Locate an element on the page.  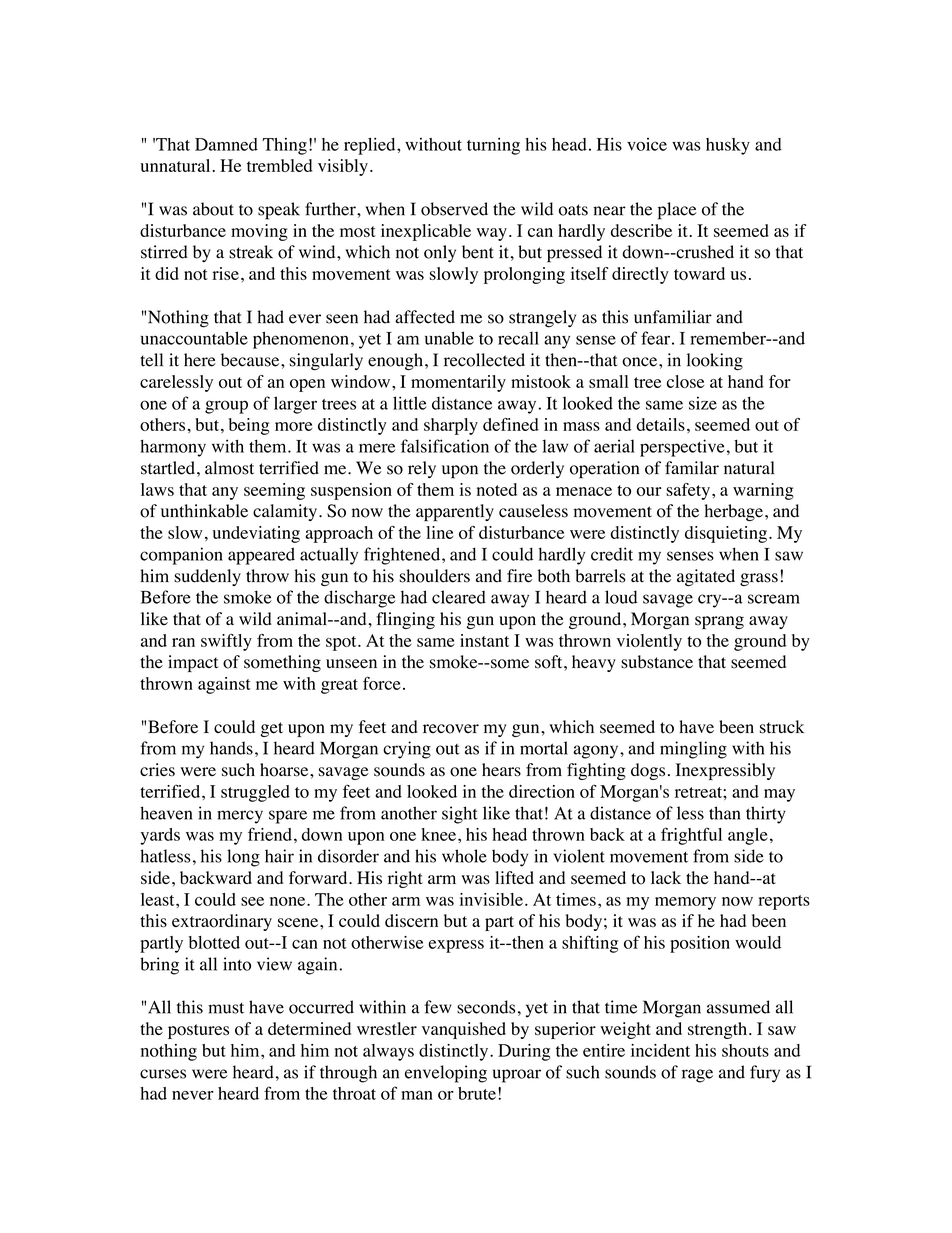
husky is located at coordinates (728, 146).
